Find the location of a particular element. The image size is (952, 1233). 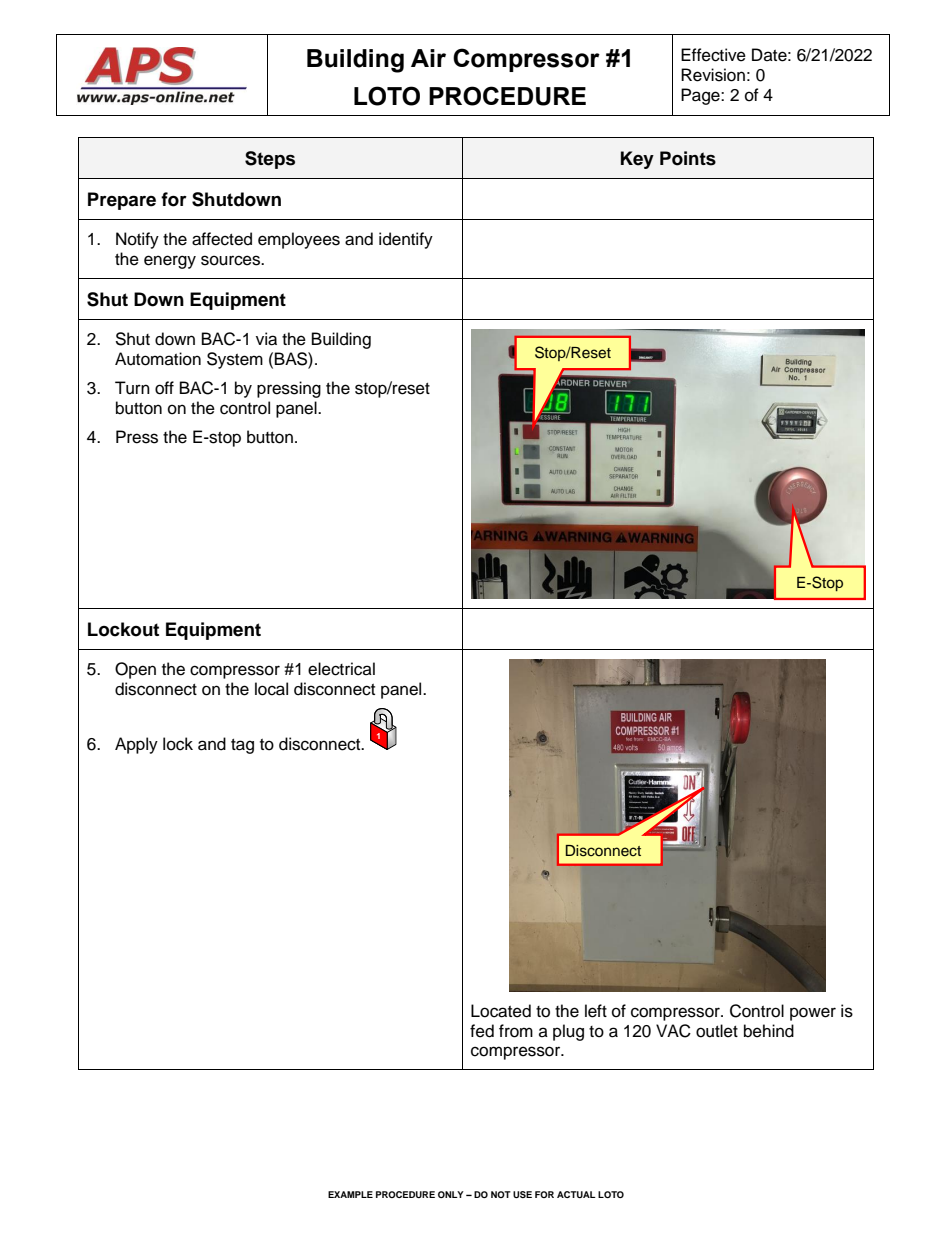

Points is located at coordinates (688, 158).
